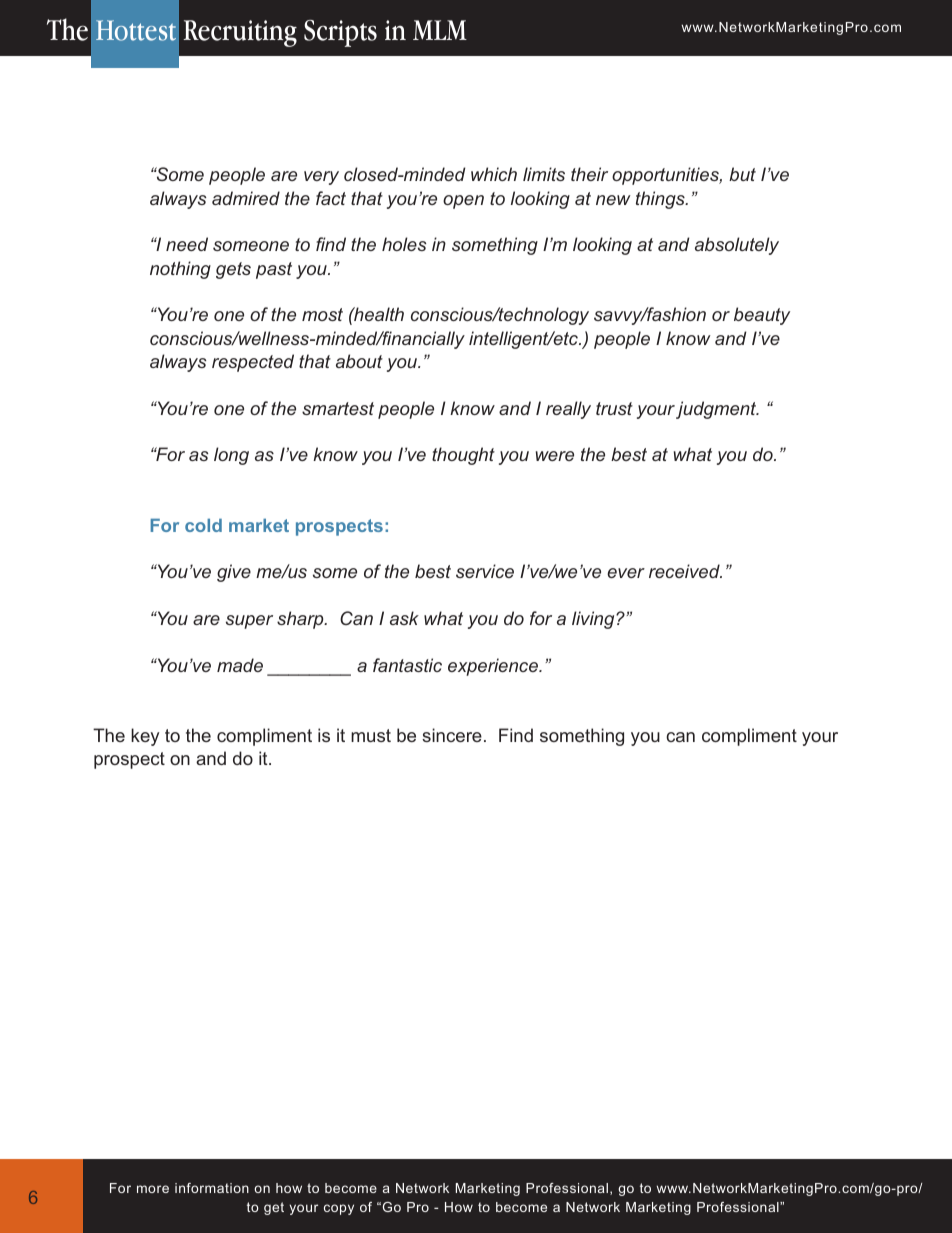 The width and height of the screenshot is (952, 1233). What do you see at coordinates (440, 30) in the screenshot?
I see `MLM` at bounding box center [440, 30].
